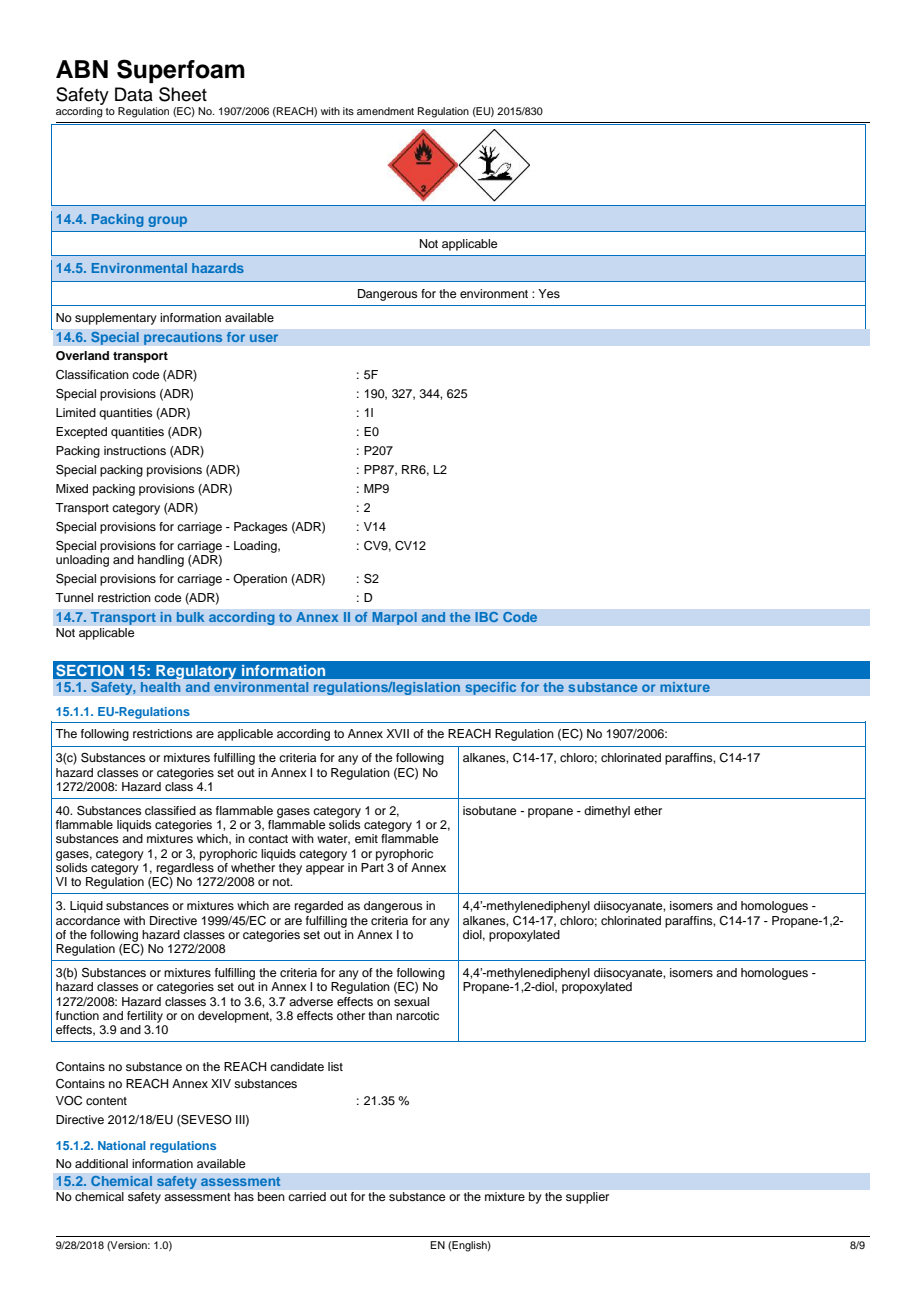  I want to click on Operation, so click(260, 580).
